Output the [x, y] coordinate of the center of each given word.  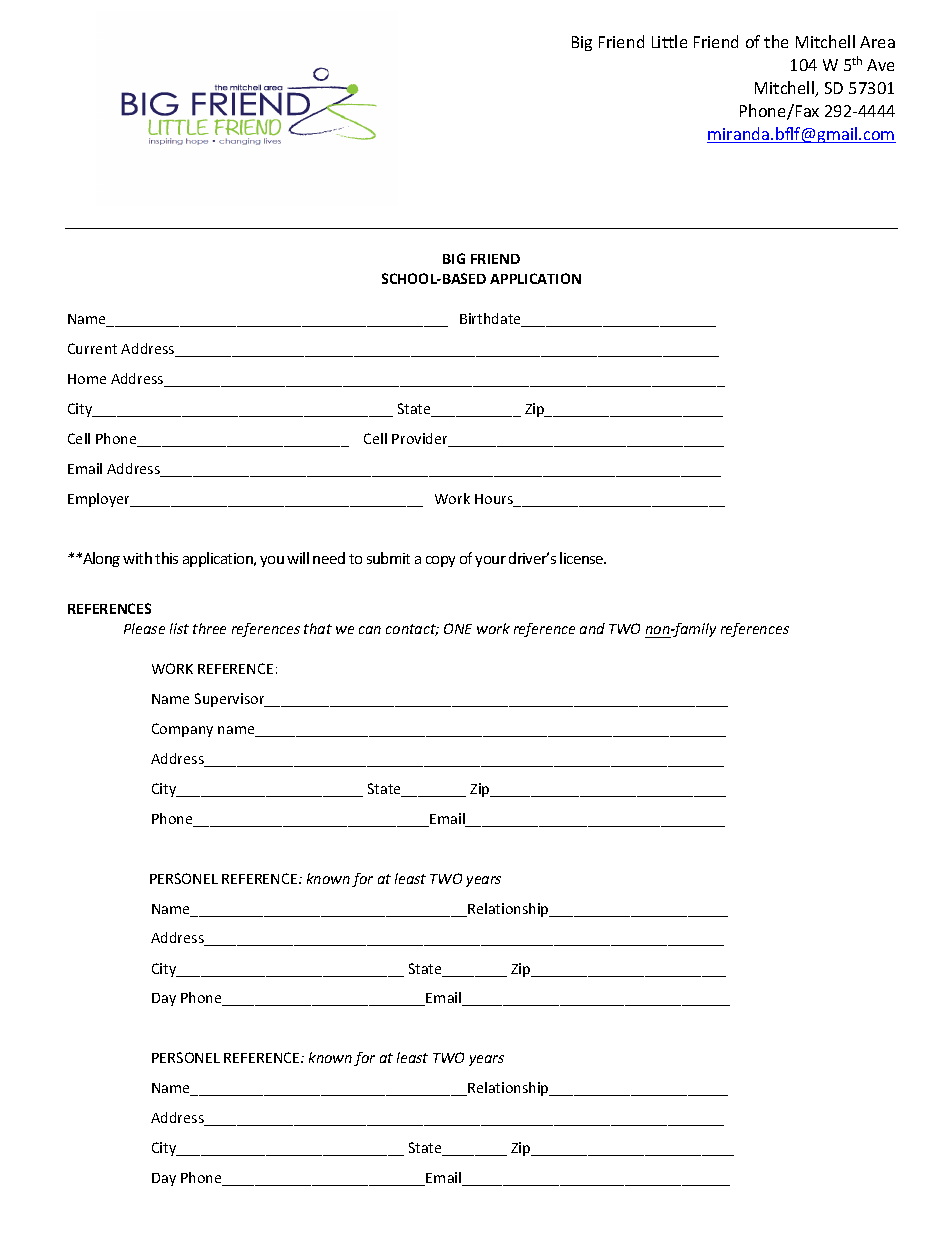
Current [92, 348]
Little [669, 41]
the [776, 41]
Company [182, 730]
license [583, 558]
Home [87, 379]
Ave [880, 65]
